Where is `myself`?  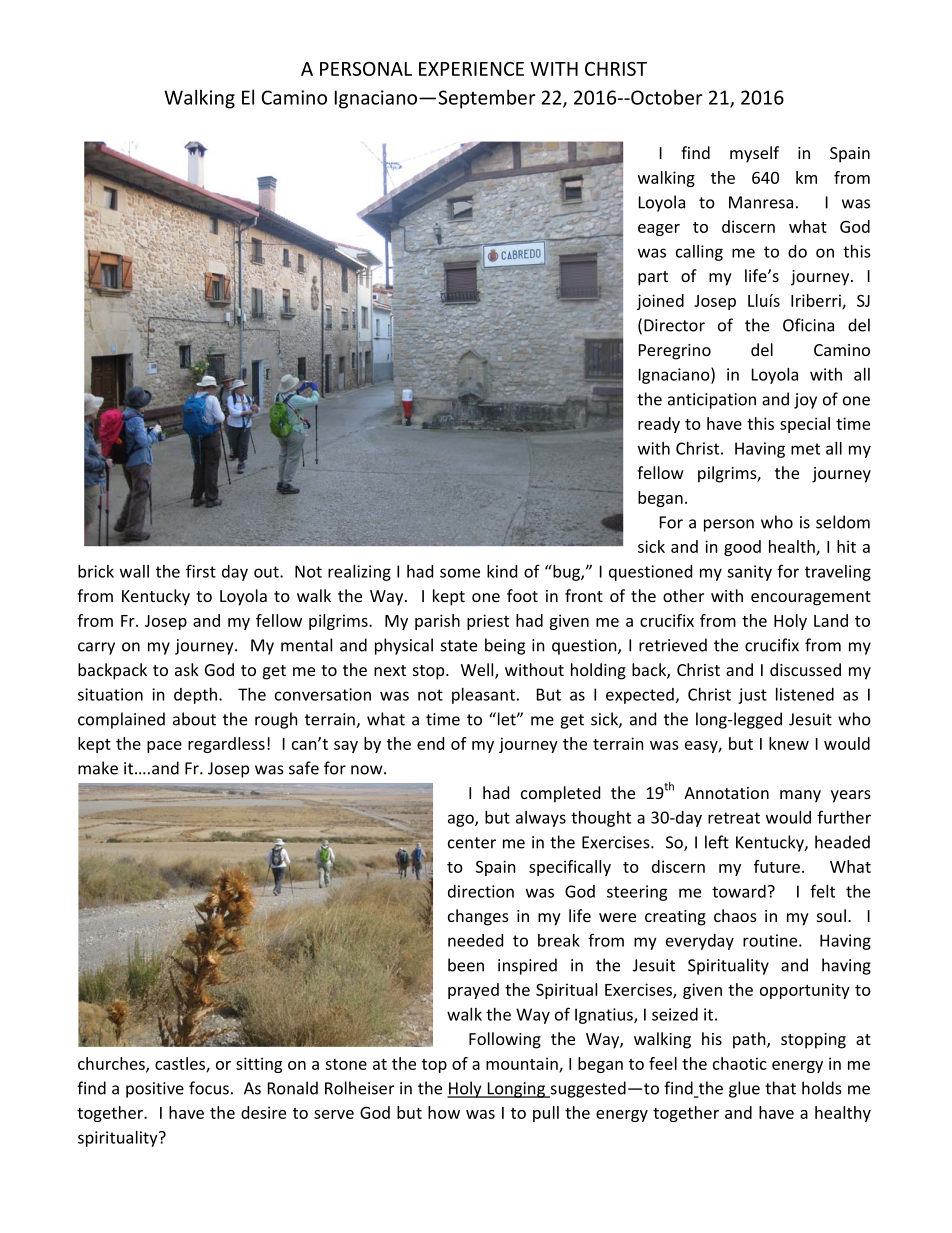
myself is located at coordinates (754, 154).
